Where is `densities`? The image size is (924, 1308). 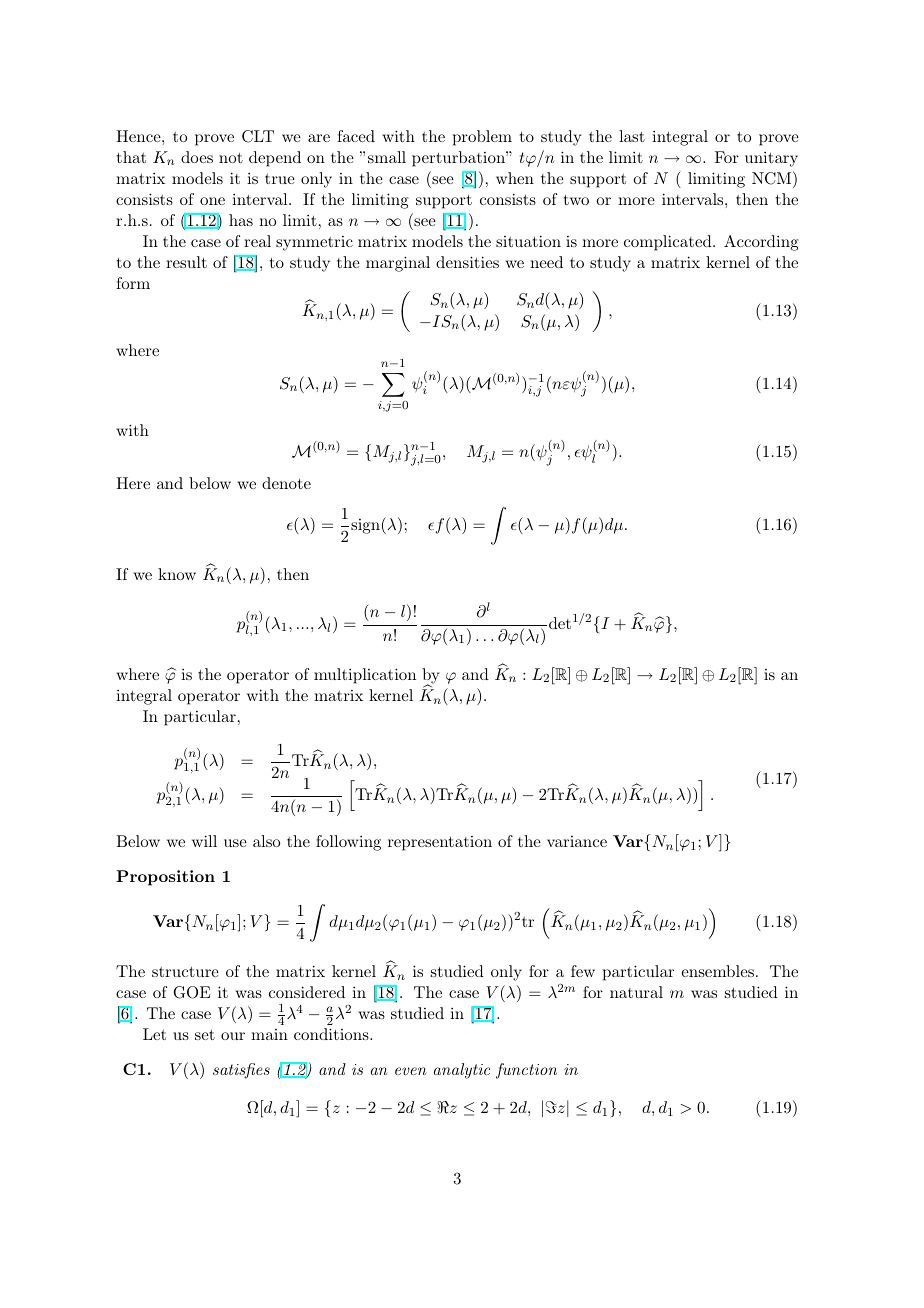
densities is located at coordinates (467, 262).
